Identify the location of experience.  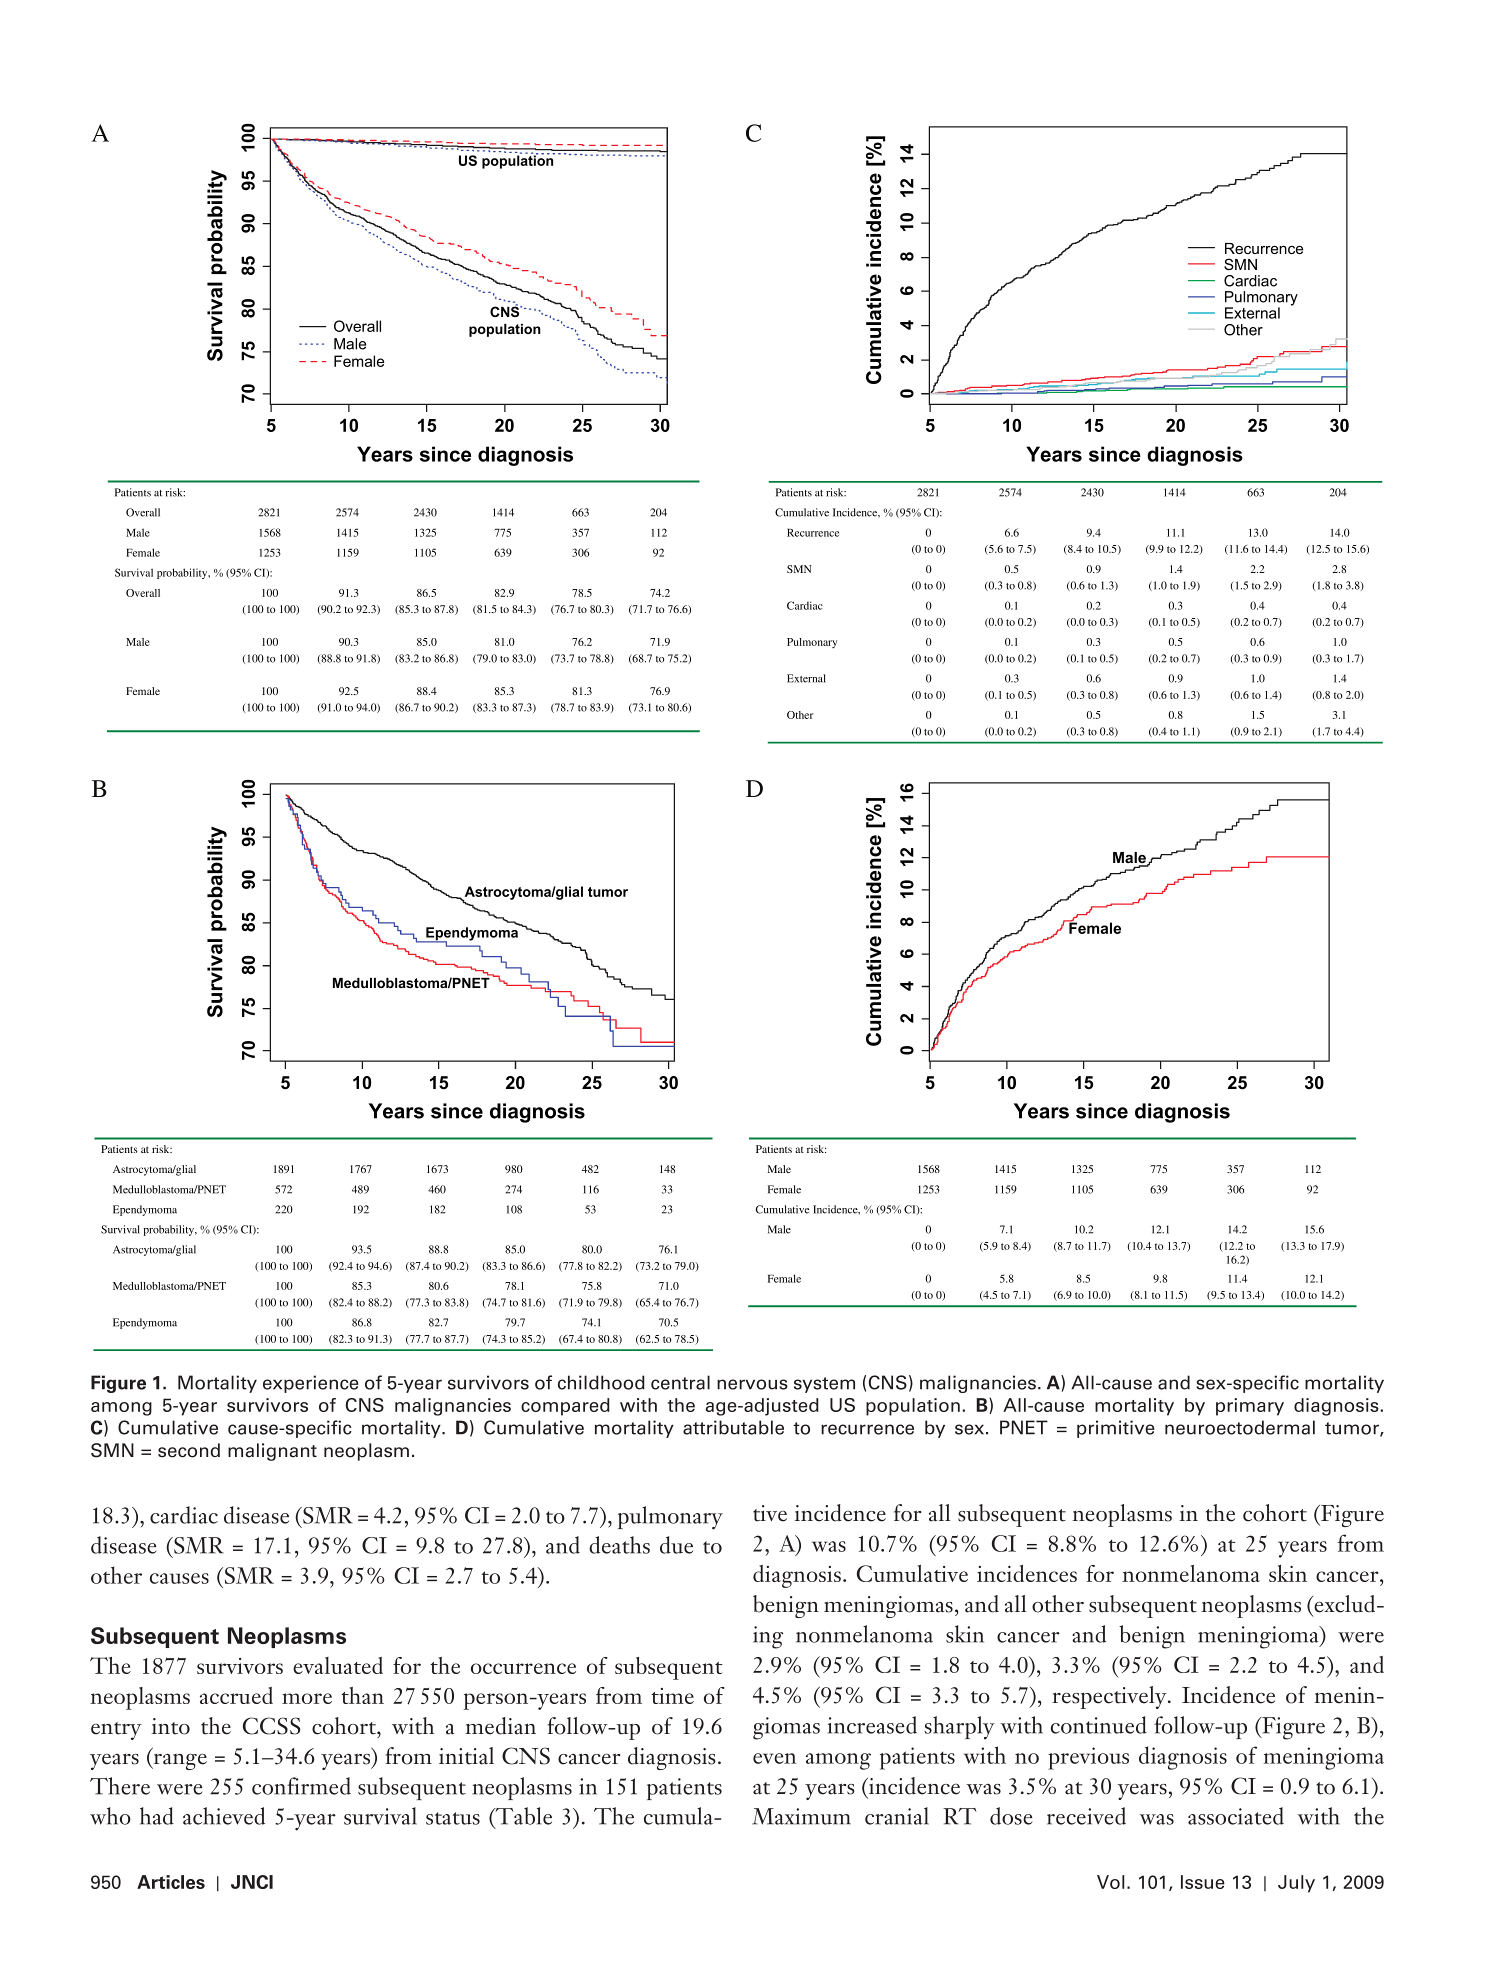
(311, 1384).
